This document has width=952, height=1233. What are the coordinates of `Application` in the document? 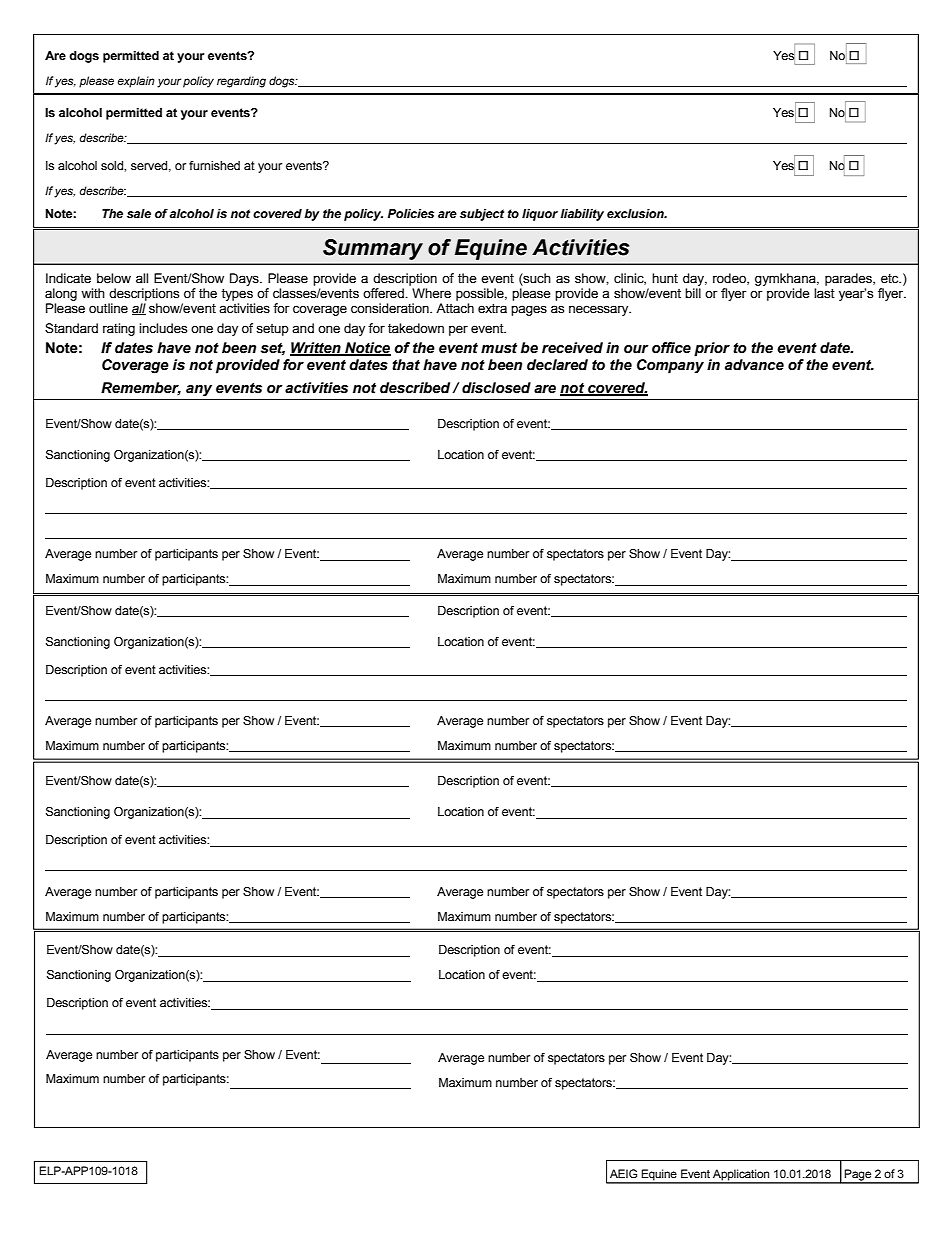 It's located at (741, 1176).
